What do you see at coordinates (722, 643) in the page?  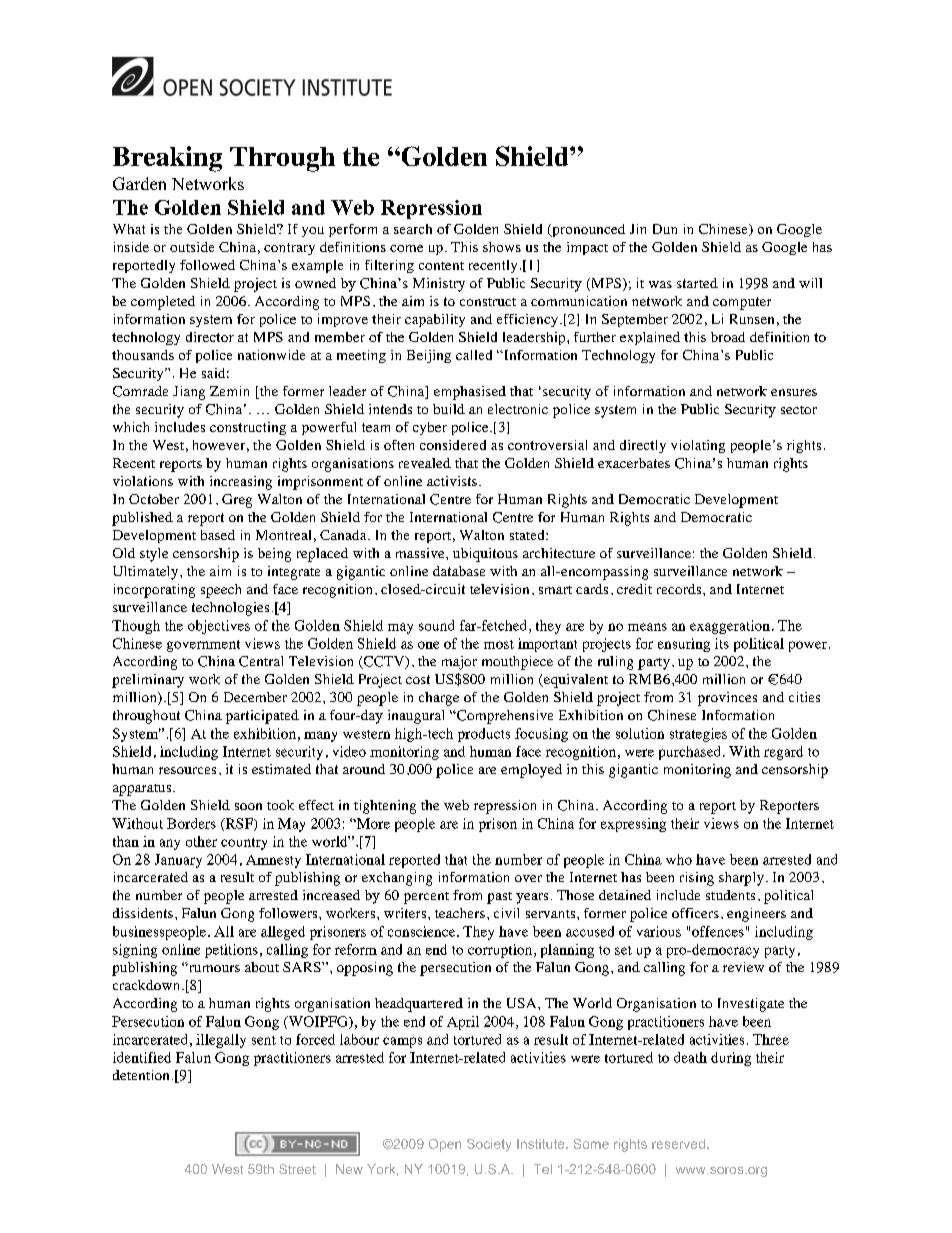 I see `its` at bounding box center [722, 643].
